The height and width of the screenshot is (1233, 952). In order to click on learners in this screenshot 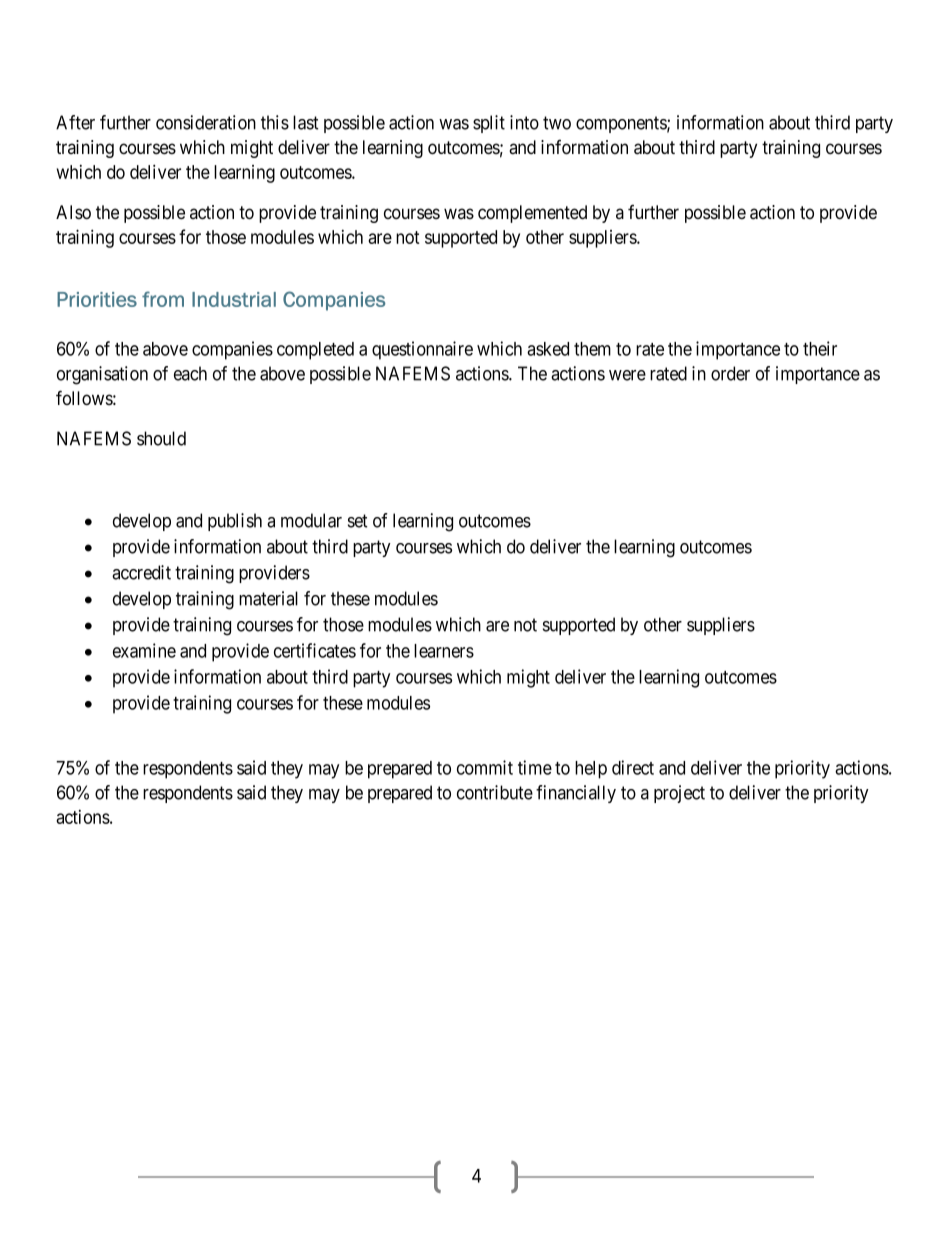, I will do `click(444, 651)`.
